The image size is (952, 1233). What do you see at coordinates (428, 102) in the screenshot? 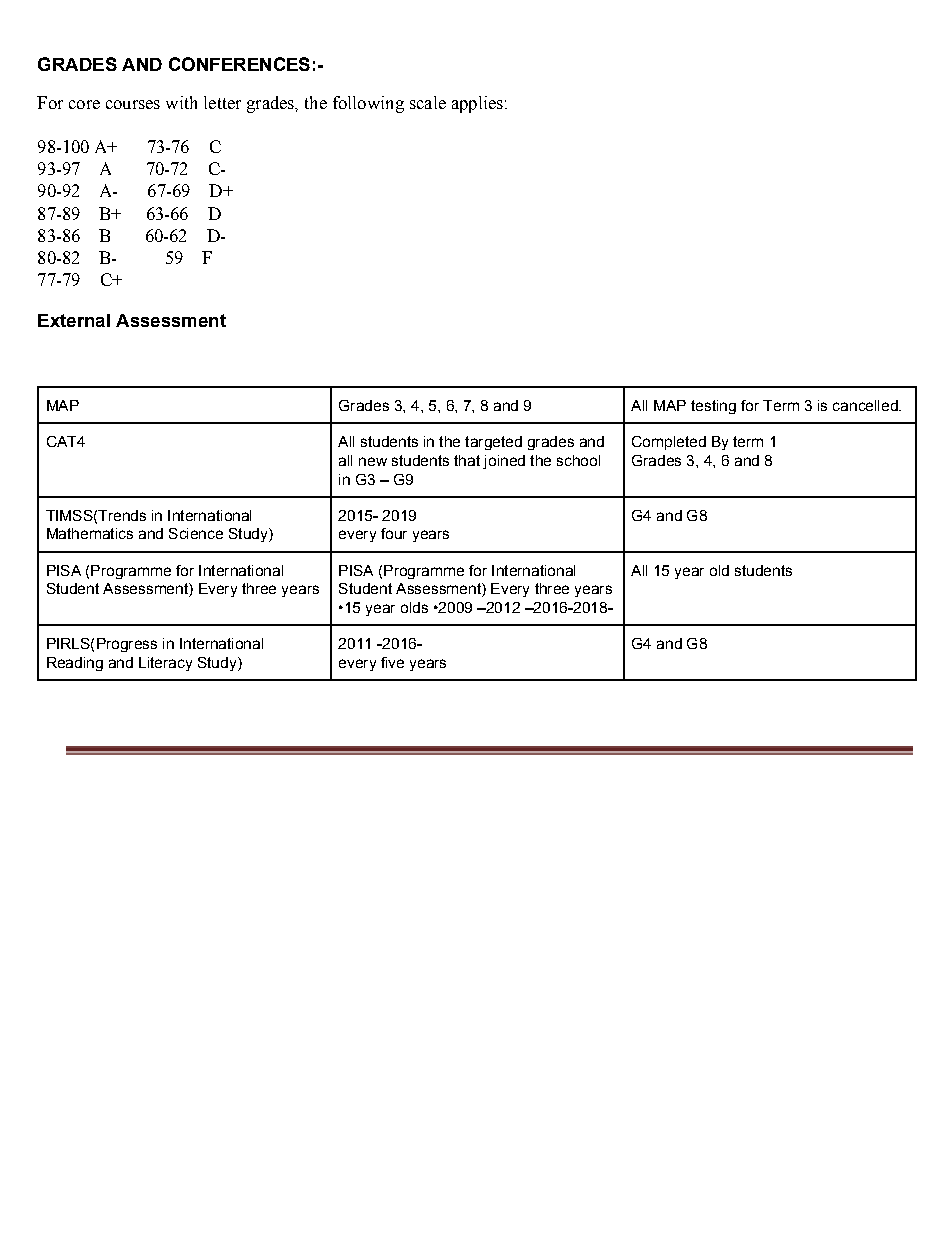
I see `scale` at bounding box center [428, 102].
